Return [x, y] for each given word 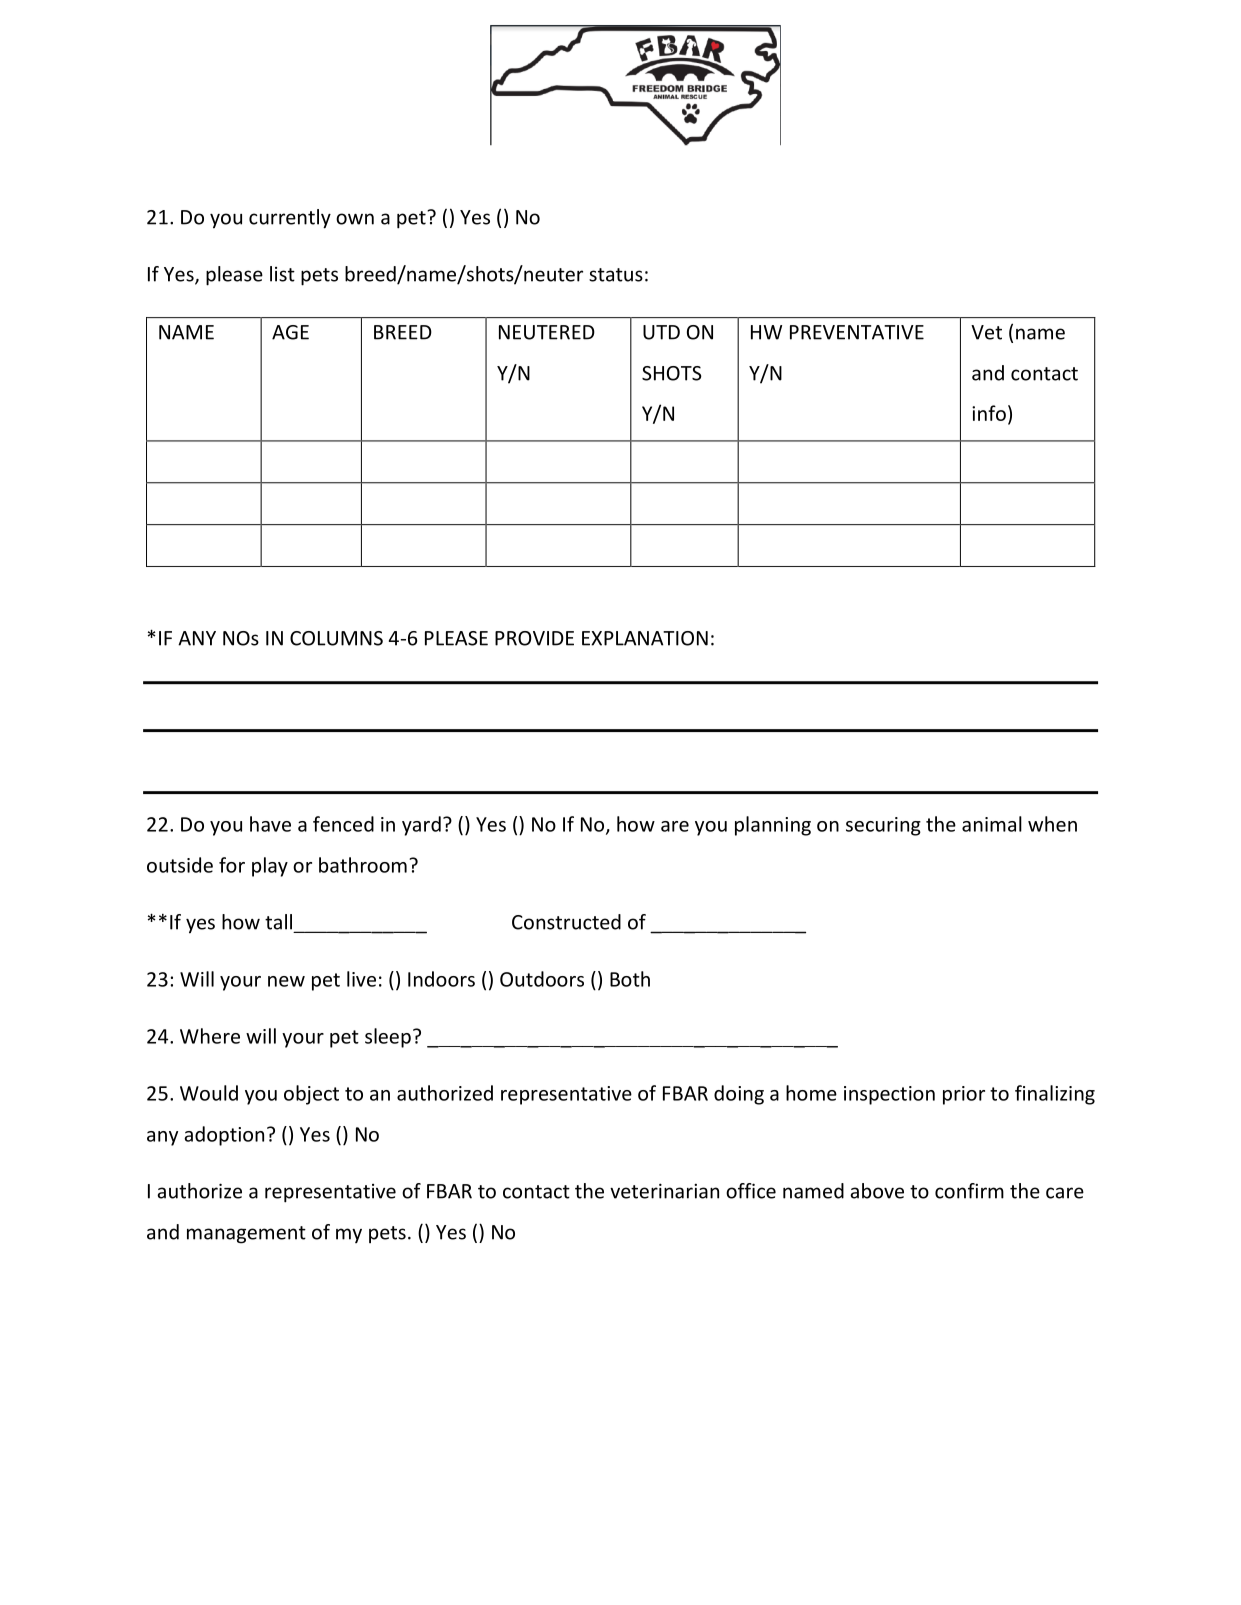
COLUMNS [336, 638]
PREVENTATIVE [857, 332]
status [616, 275]
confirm [969, 1191]
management [246, 1235]
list [282, 274]
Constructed [566, 922]
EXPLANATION [645, 638]
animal [992, 824]
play [270, 867]
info [989, 413]
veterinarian [664, 1191]
